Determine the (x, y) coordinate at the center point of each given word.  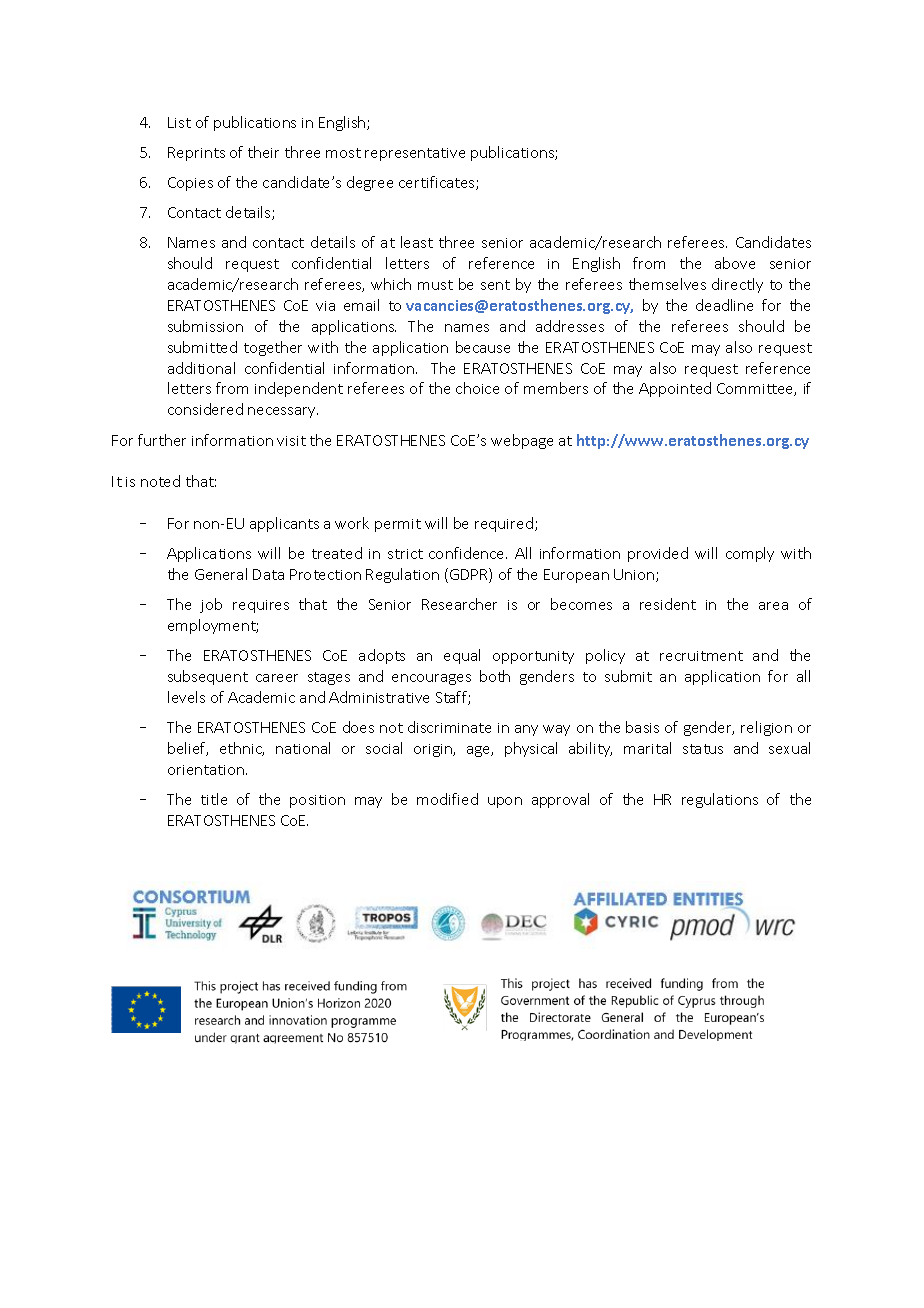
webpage (522, 441)
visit (291, 441)
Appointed (675, 389)
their (263, 152)
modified (447, 799)
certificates (438, 183)
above (735, 263)
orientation (206, 770)
